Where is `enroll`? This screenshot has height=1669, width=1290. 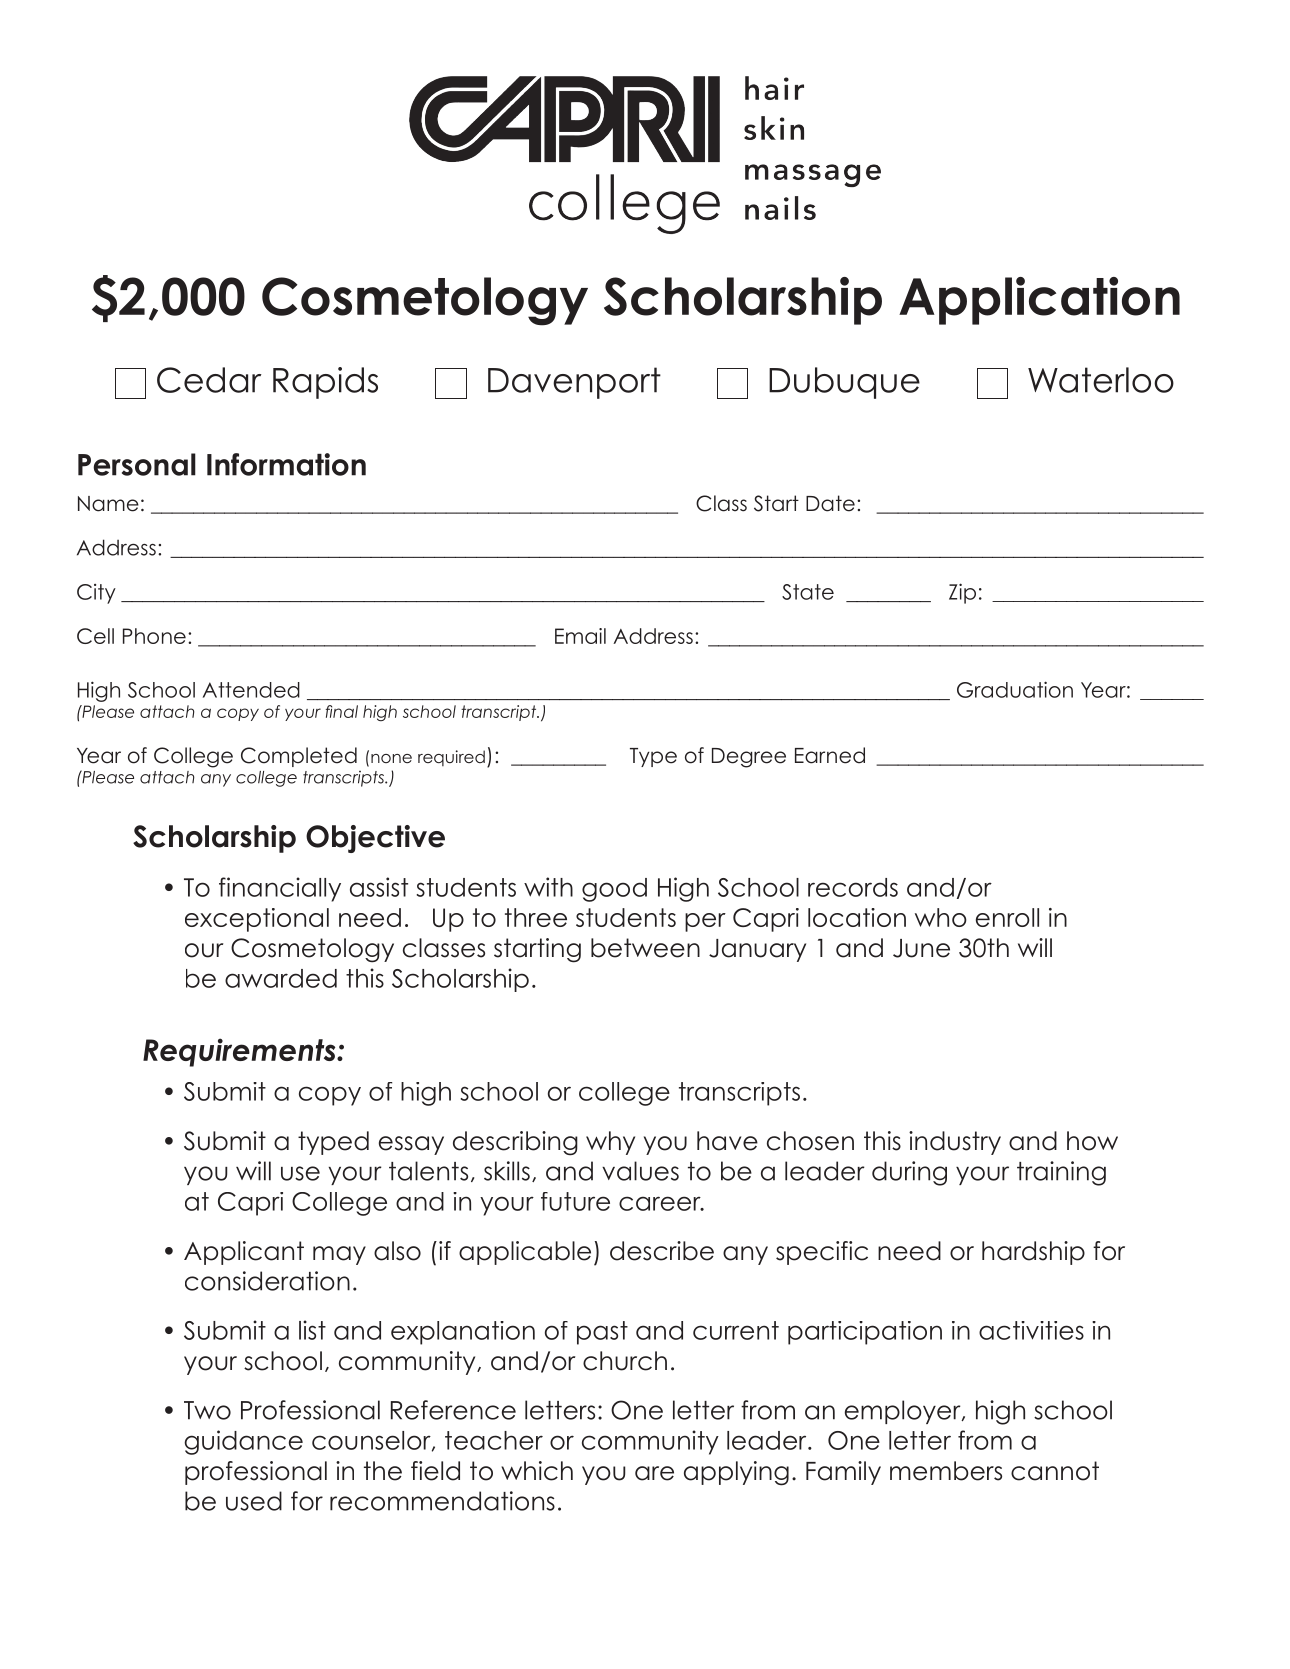 enroll is located at coordinates (1007, 917).
